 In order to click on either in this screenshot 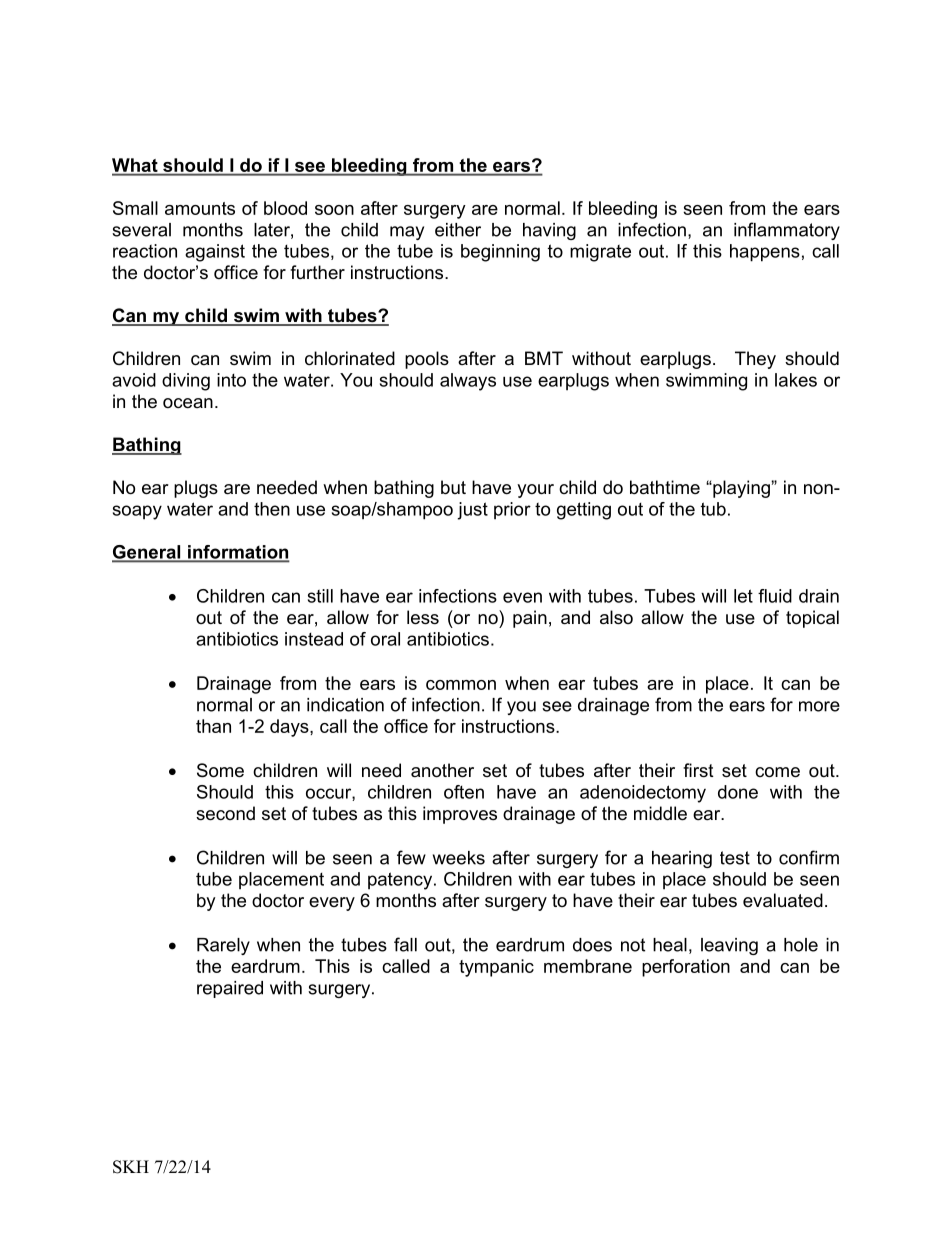, I will do `click(458, 230)`.
